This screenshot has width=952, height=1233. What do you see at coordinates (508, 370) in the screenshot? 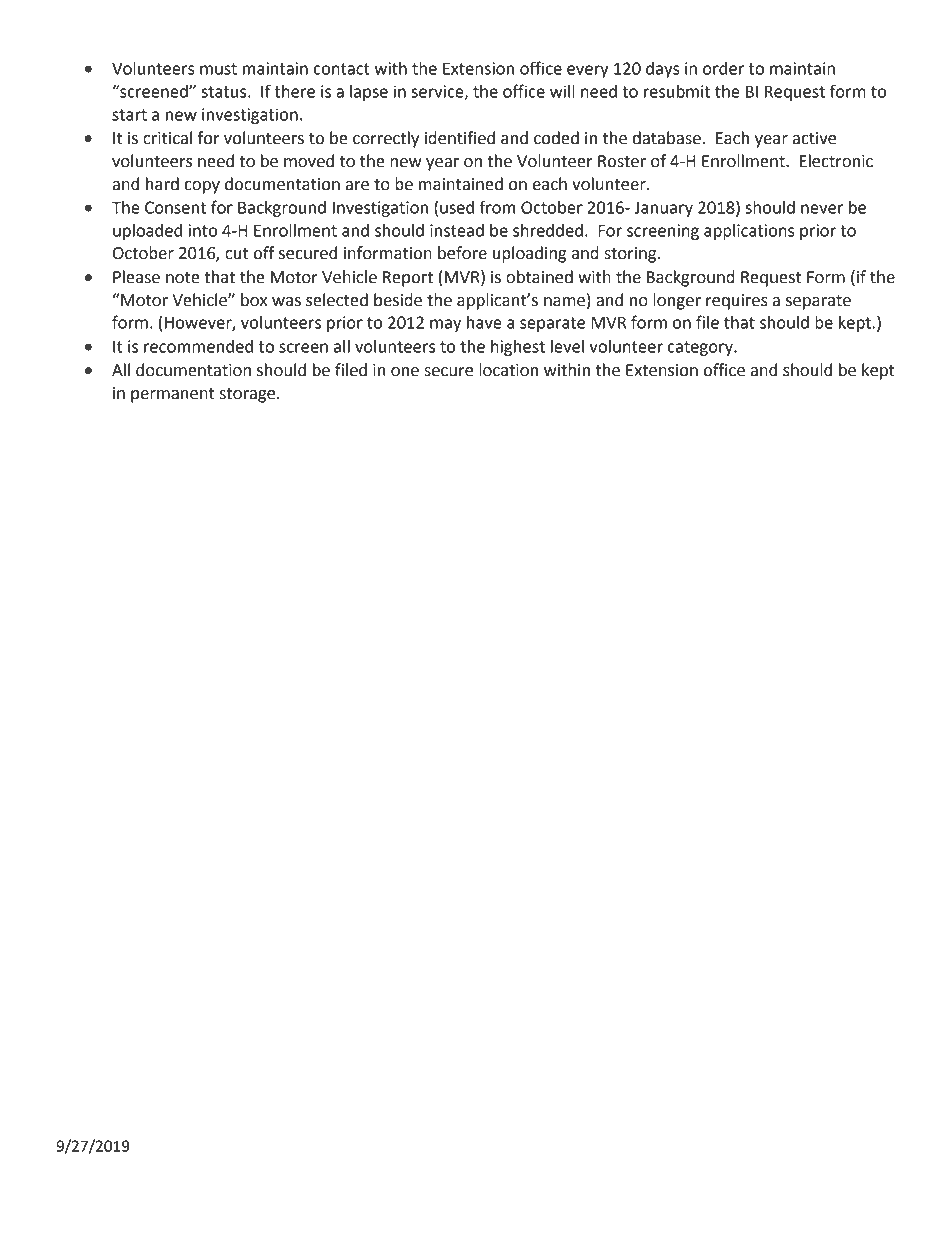
I see `location` at bounding box center [508, 370].
